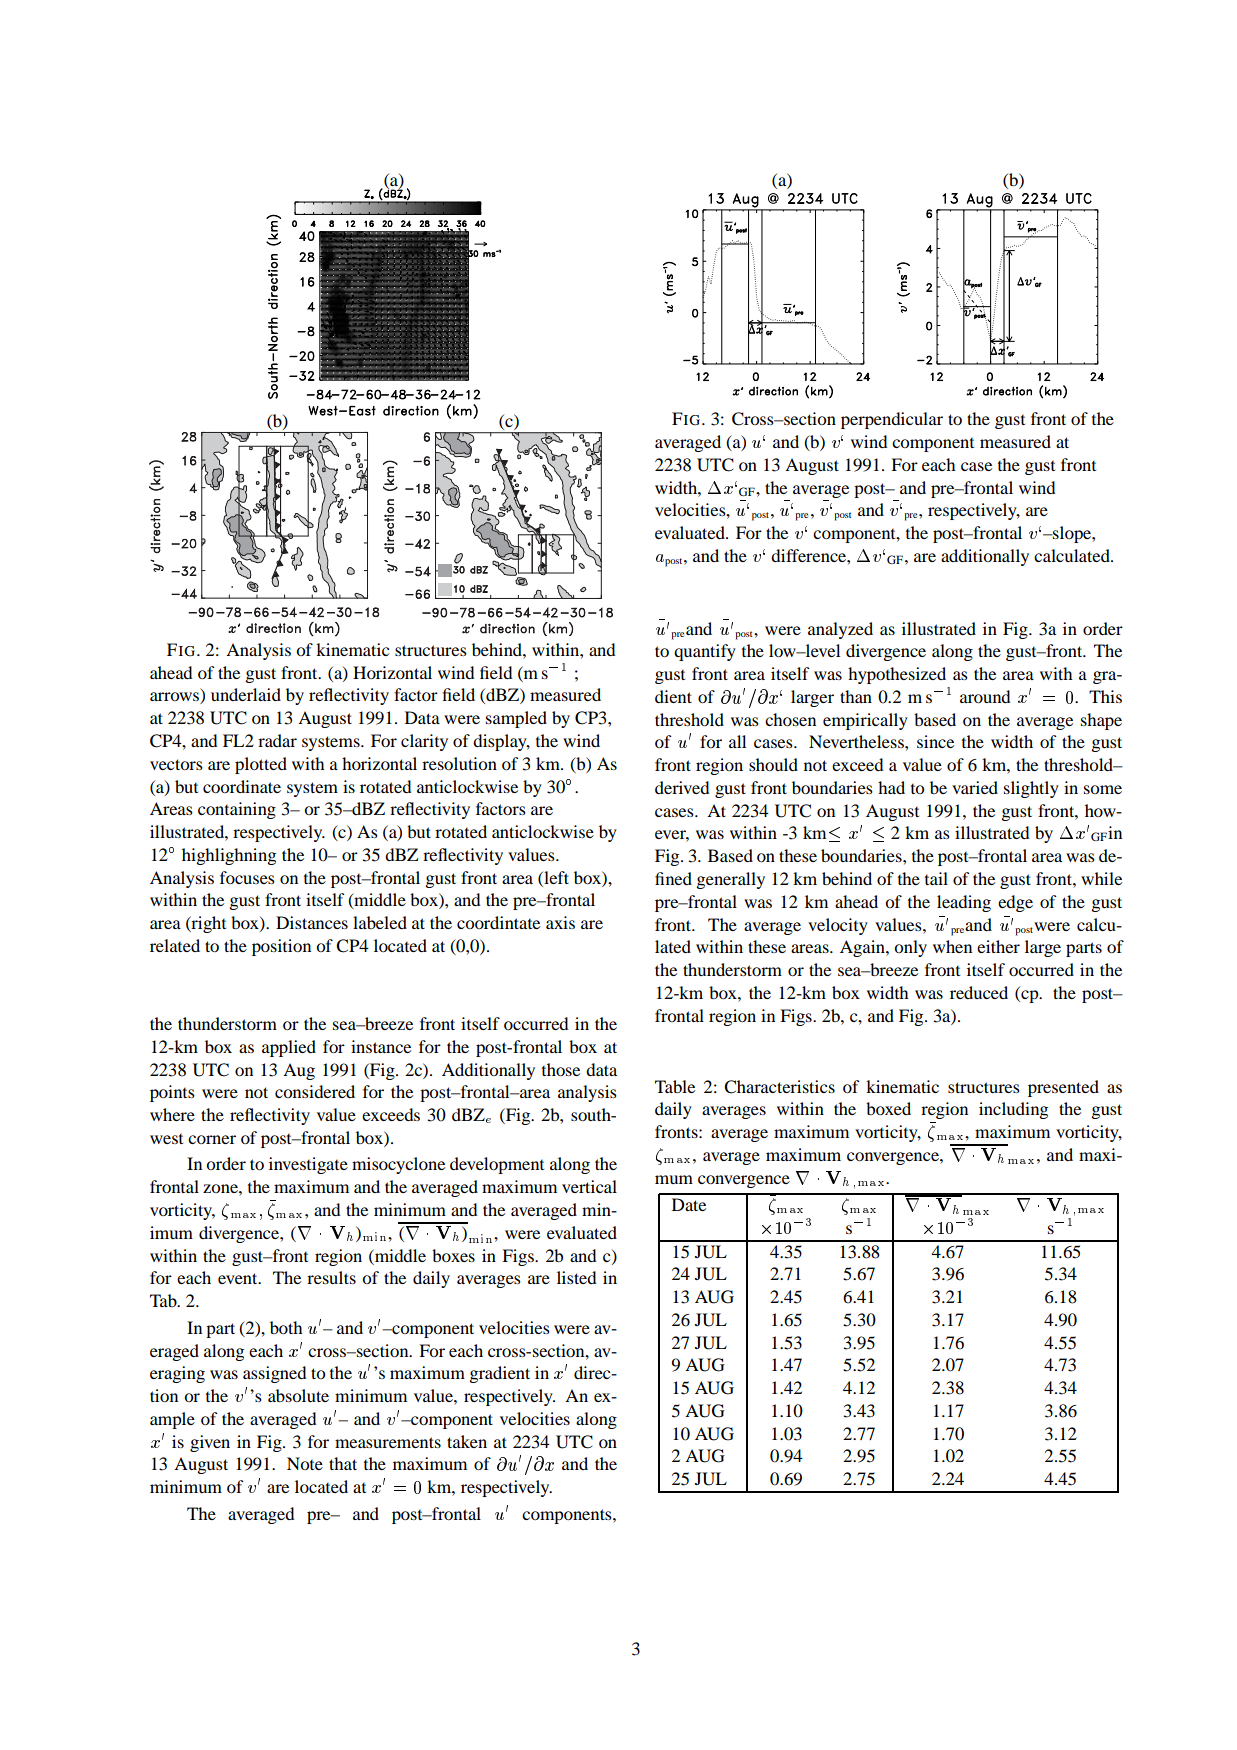 This screenshot has width=1237, height=1750. Describe the element at coordinates (892, 420) in the screenshot. I see `perpendicular` at that location.
